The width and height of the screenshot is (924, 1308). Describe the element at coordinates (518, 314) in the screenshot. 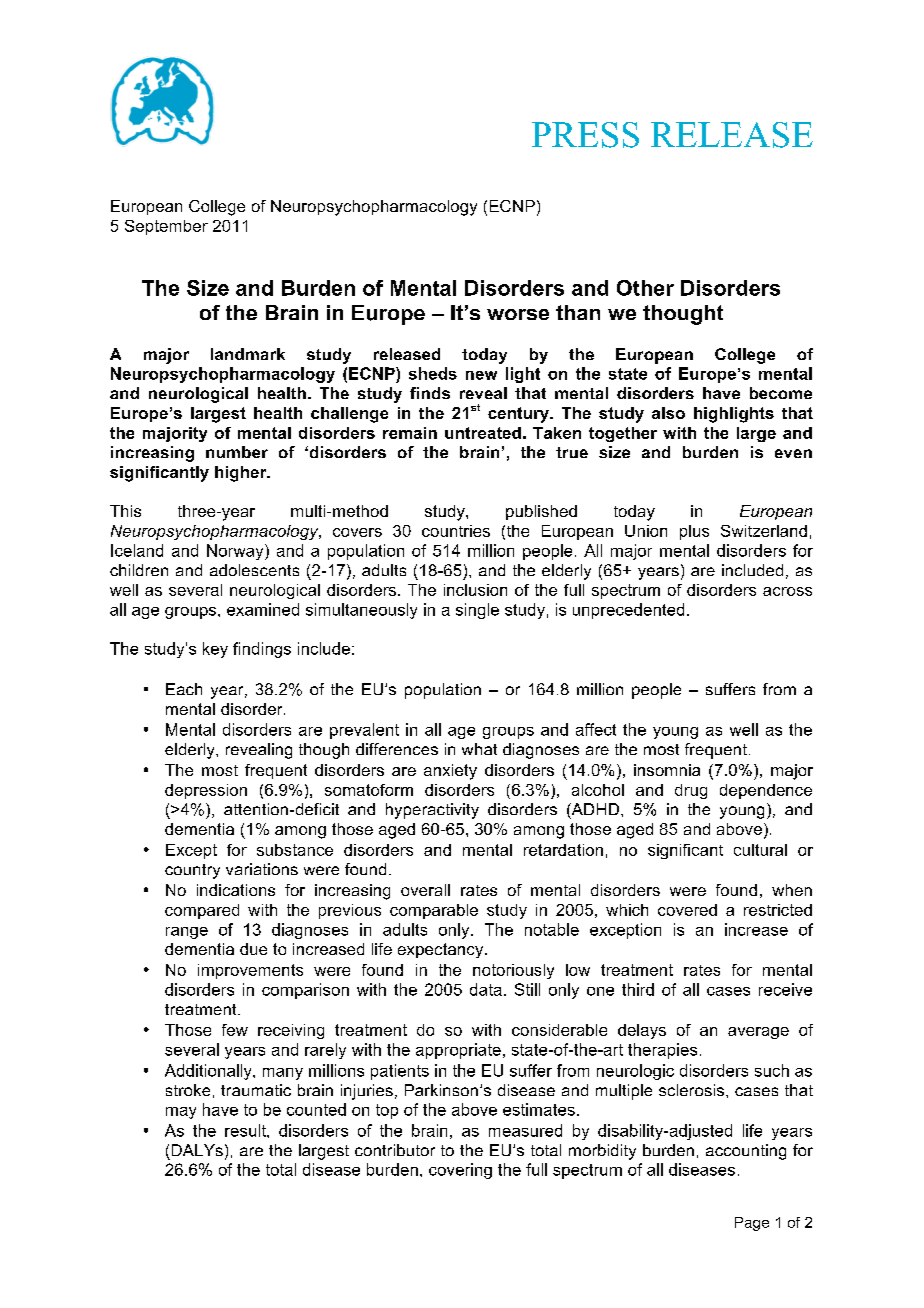

I see `worse` at that location.
